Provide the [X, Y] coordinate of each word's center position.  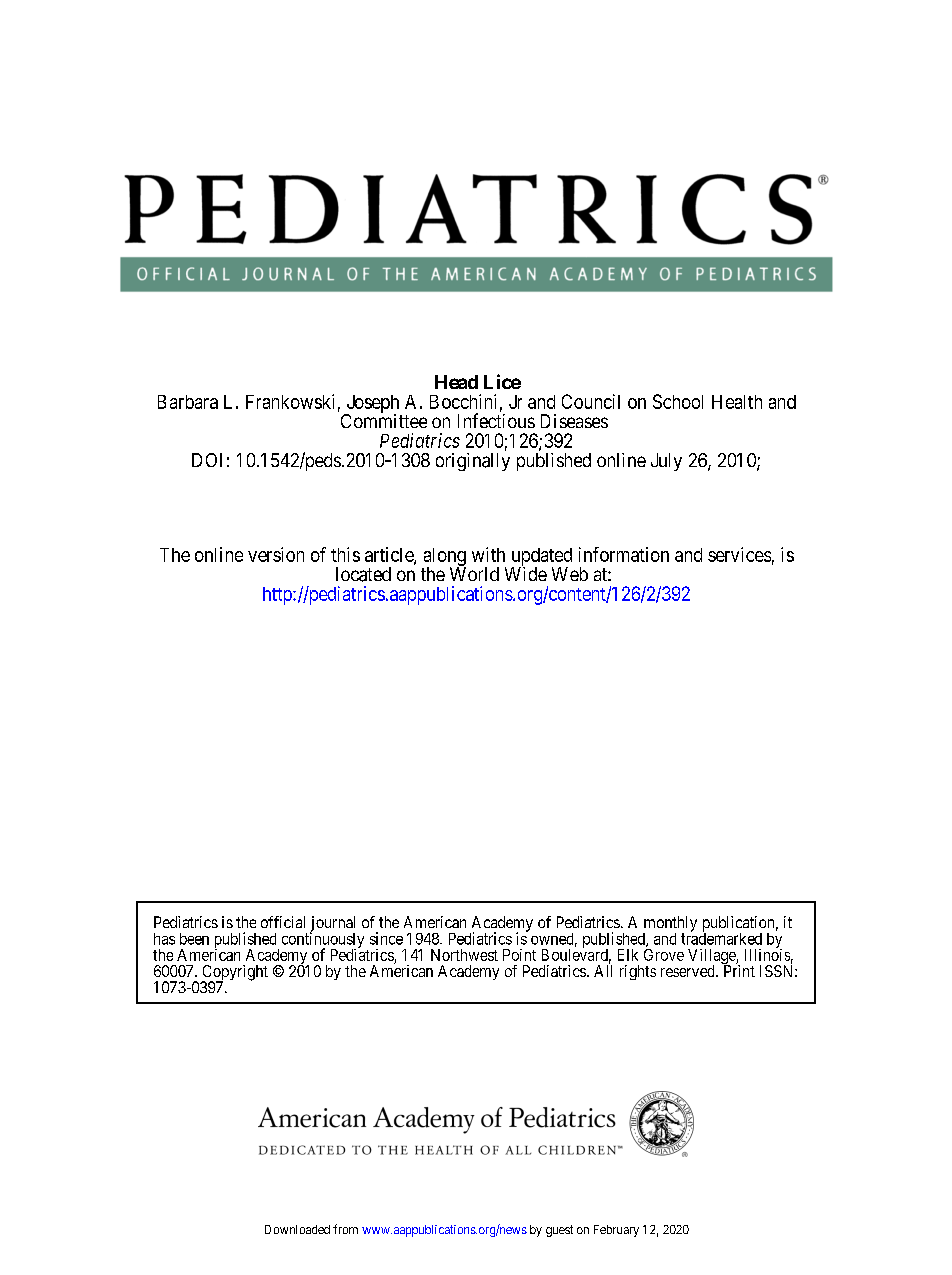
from [345, 1229]
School [678, 401]
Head [456, 382]
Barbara [188, 402]
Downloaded [297, 1229]
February [616, 1231]
